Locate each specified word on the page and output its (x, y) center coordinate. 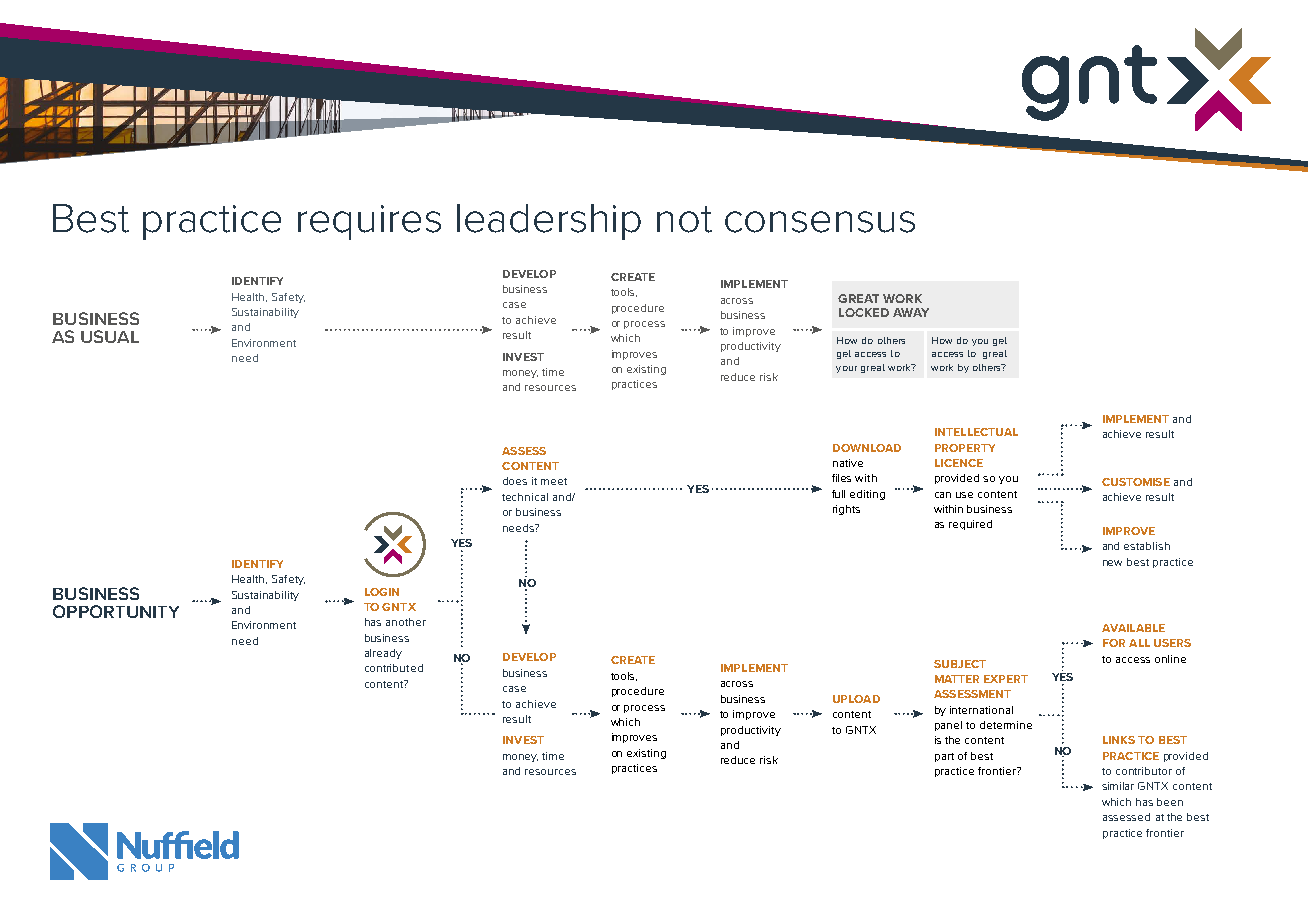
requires (369, 222)
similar (1118, 786)
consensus (820, 222)
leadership (549, 222)
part (944, 757)
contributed (394, 668)
